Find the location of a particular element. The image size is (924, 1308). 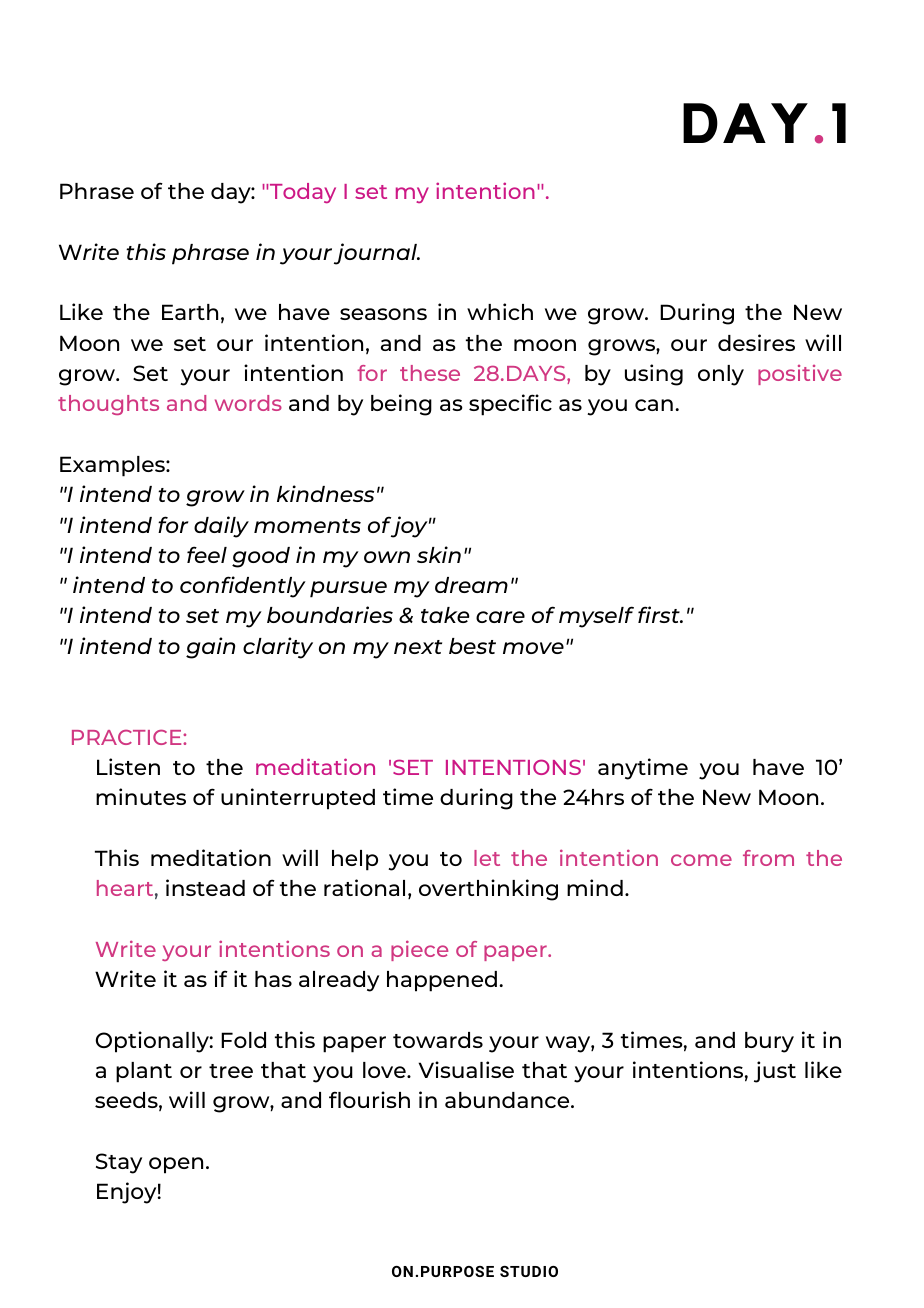

desires is located at coordinates (756, 342).
